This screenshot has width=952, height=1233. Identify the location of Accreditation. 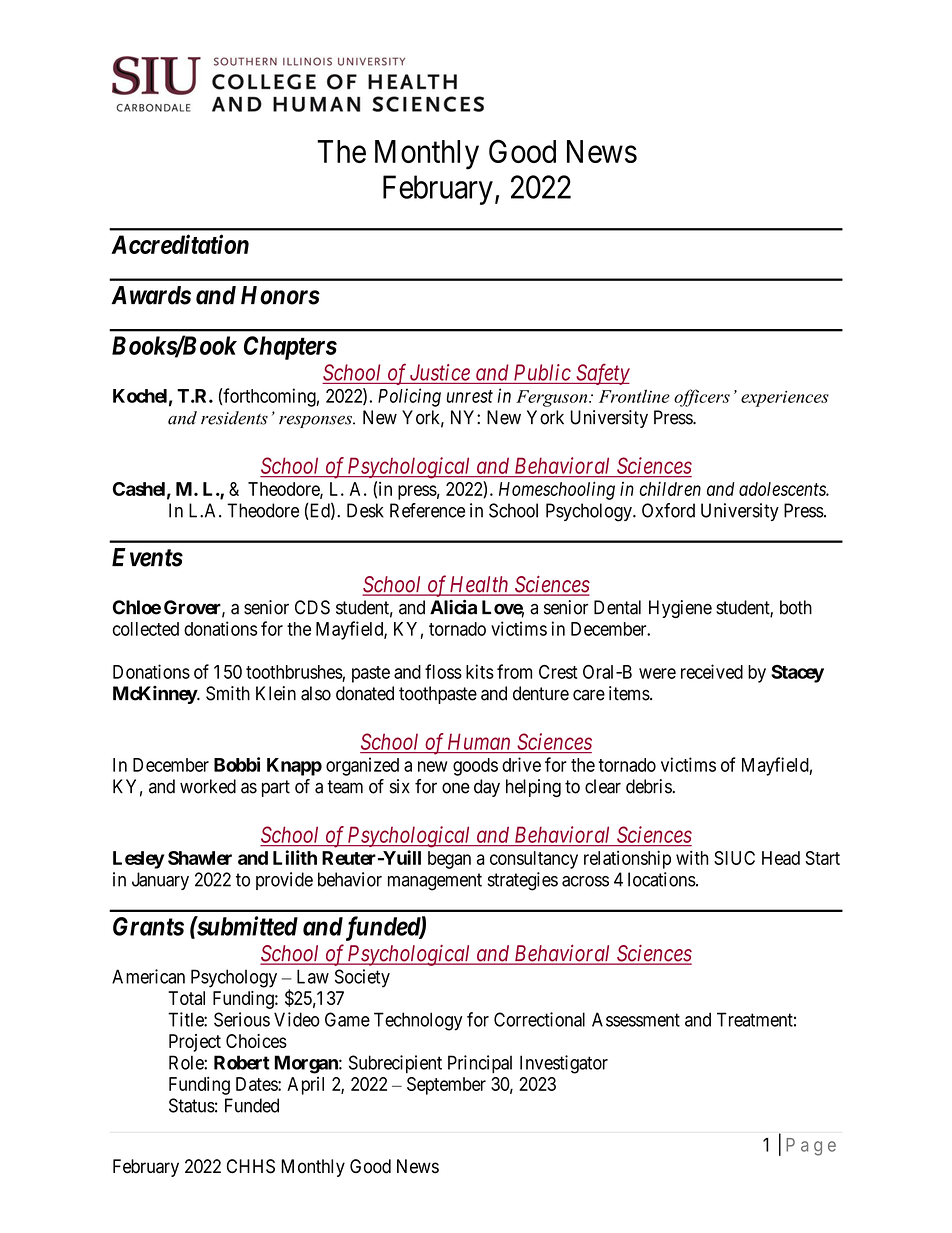
(180, 244).
